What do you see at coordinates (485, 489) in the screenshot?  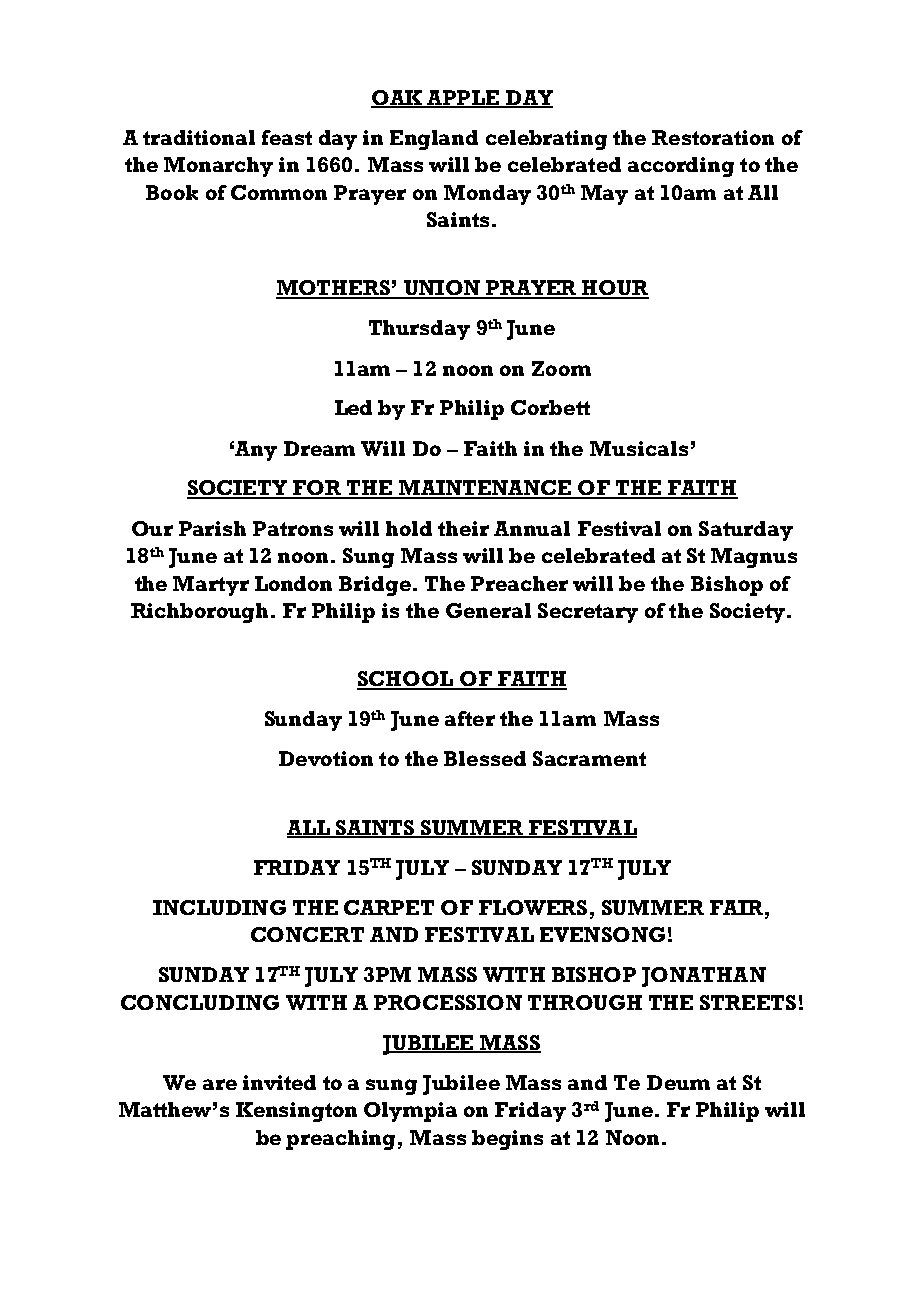 I see `MAINTENANCE` at bounding box center [485, 489].
